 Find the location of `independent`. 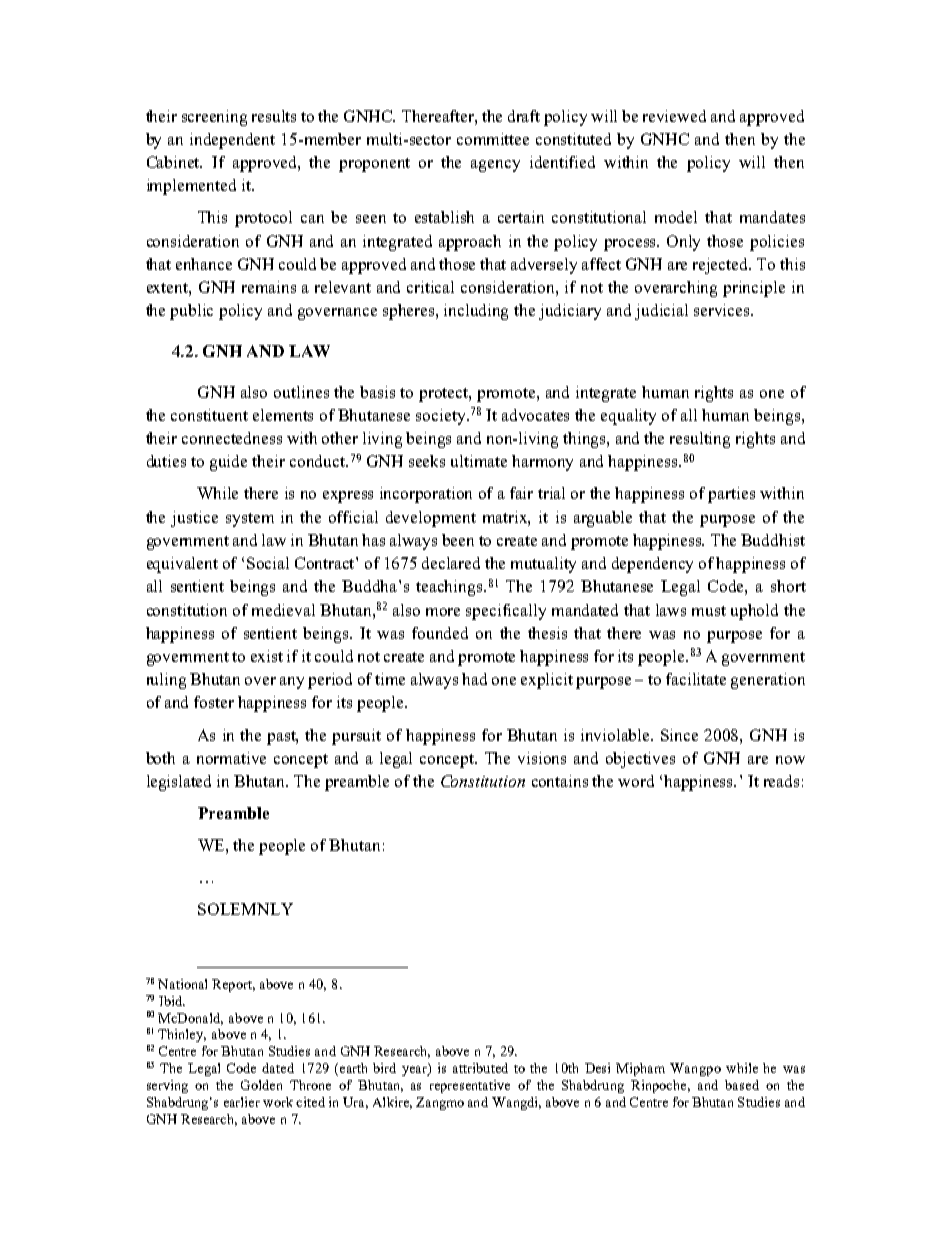

independent is located at coordinates (232, 141).
